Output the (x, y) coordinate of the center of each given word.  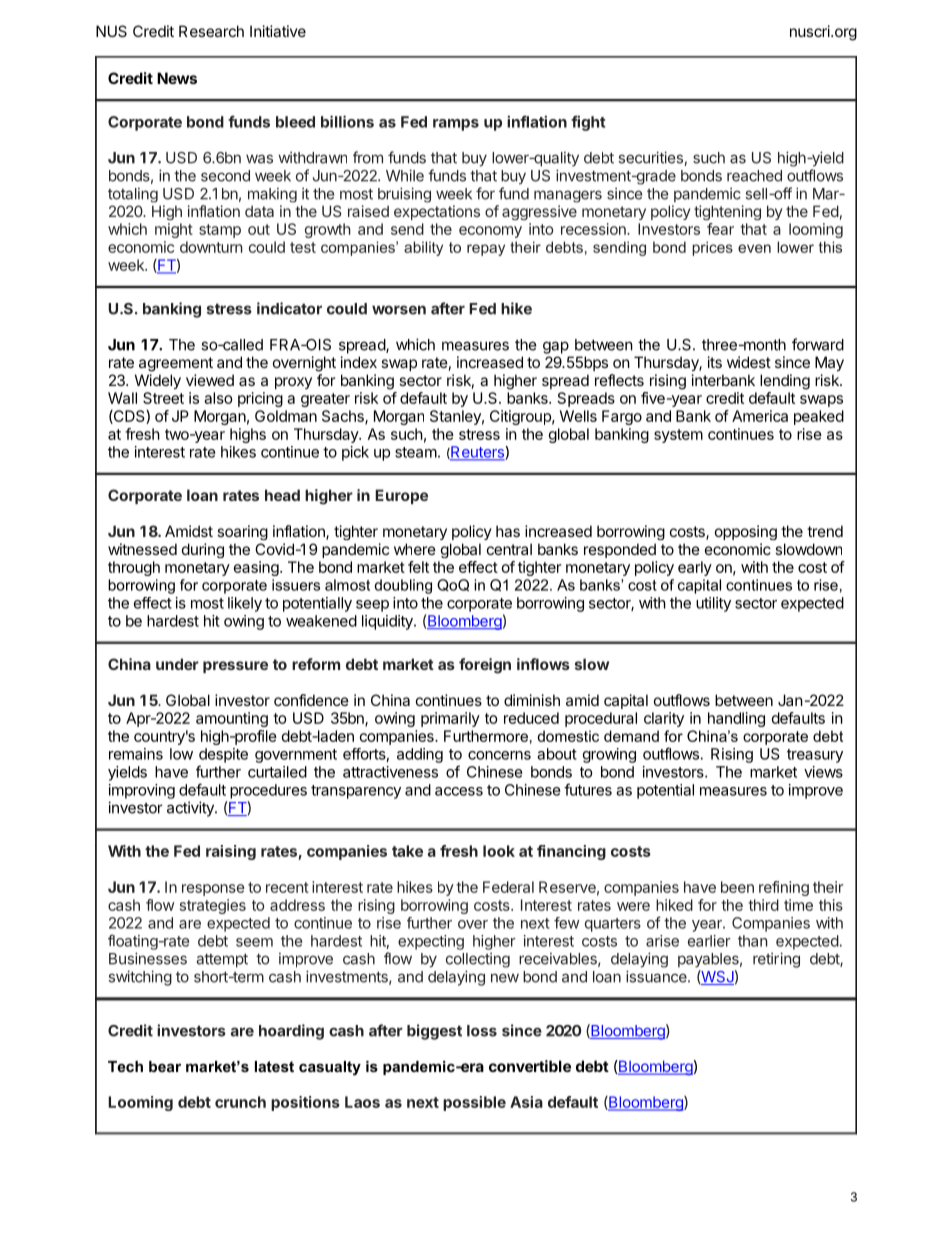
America (760, 416)
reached (754, 176)
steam (416, 452)
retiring (776, 960)
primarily (450, 719)
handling (736, 719)
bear (165, 1066)
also (218, 398)
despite (223, 755)
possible (474, 1103)
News (177, 78)
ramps (456, 125)
